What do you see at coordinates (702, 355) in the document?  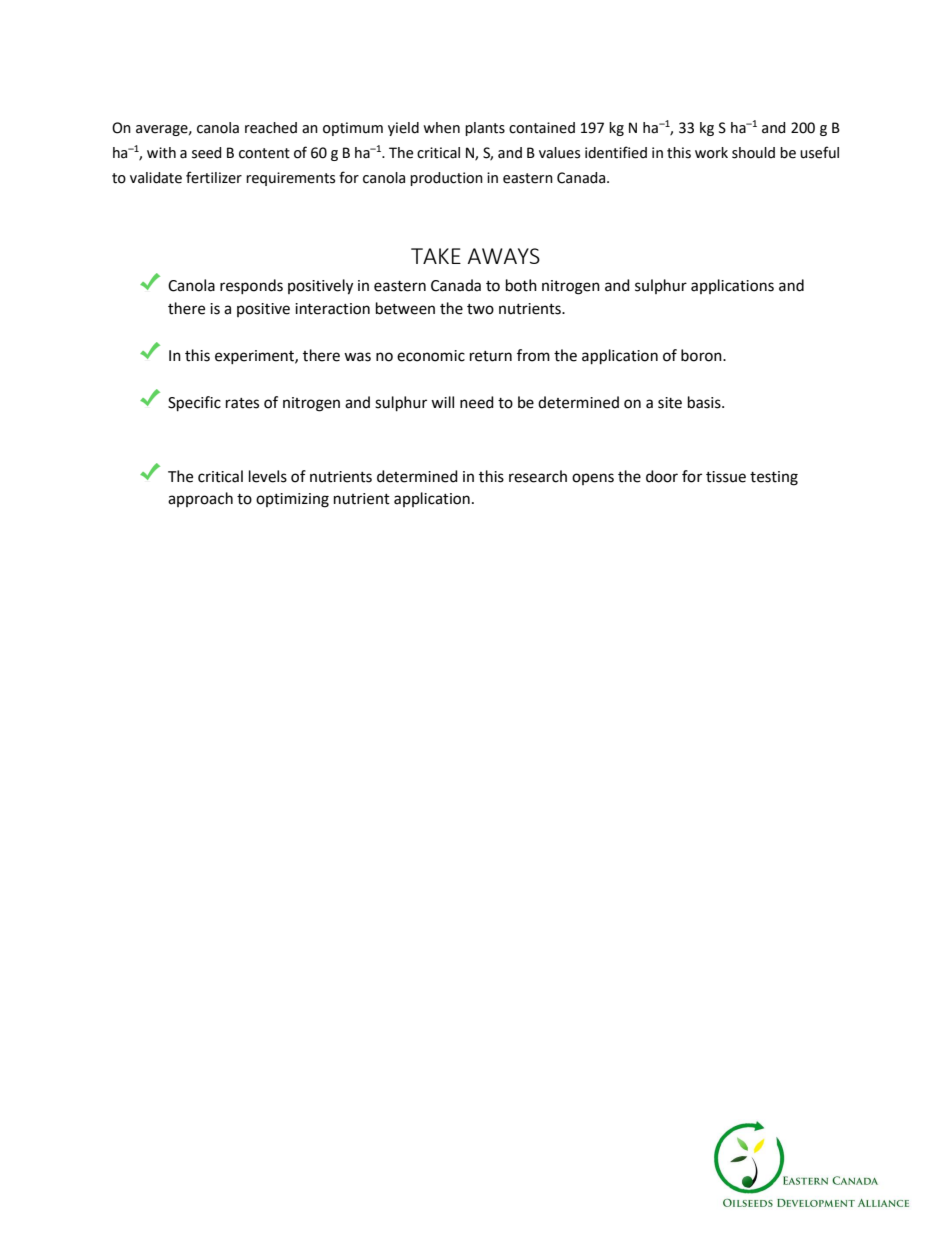 I see `boron` at bounding box center [702, 355].
